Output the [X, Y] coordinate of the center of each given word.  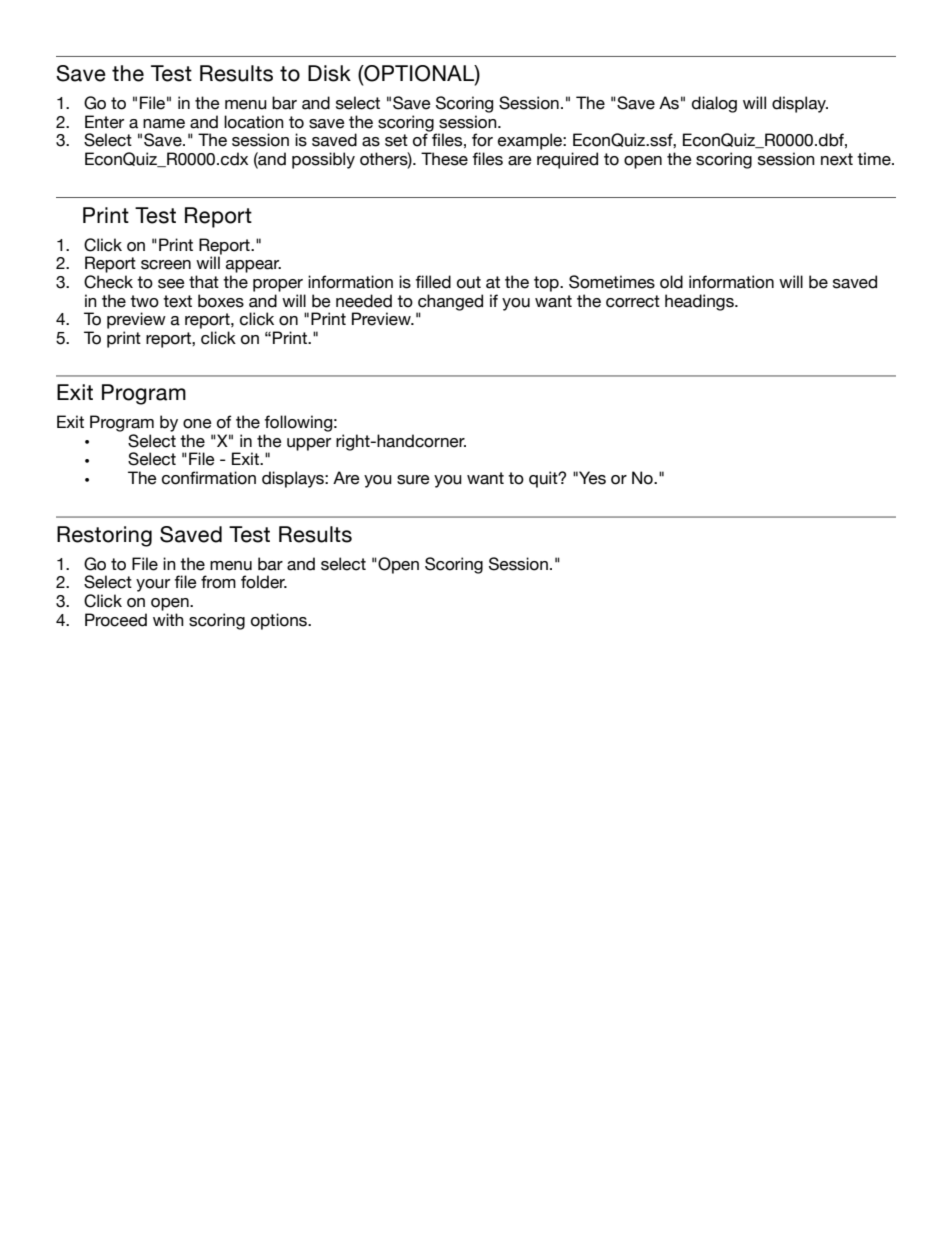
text [177, 301]
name [164, 124]
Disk [329, 73]
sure [413, 480]
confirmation [209, 478]
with [168, 619]
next [837, 159]
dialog [714, 104]
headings [700, 302]
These [444, 159]
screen [166, 265]
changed [450, 303]
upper [309, 444]
